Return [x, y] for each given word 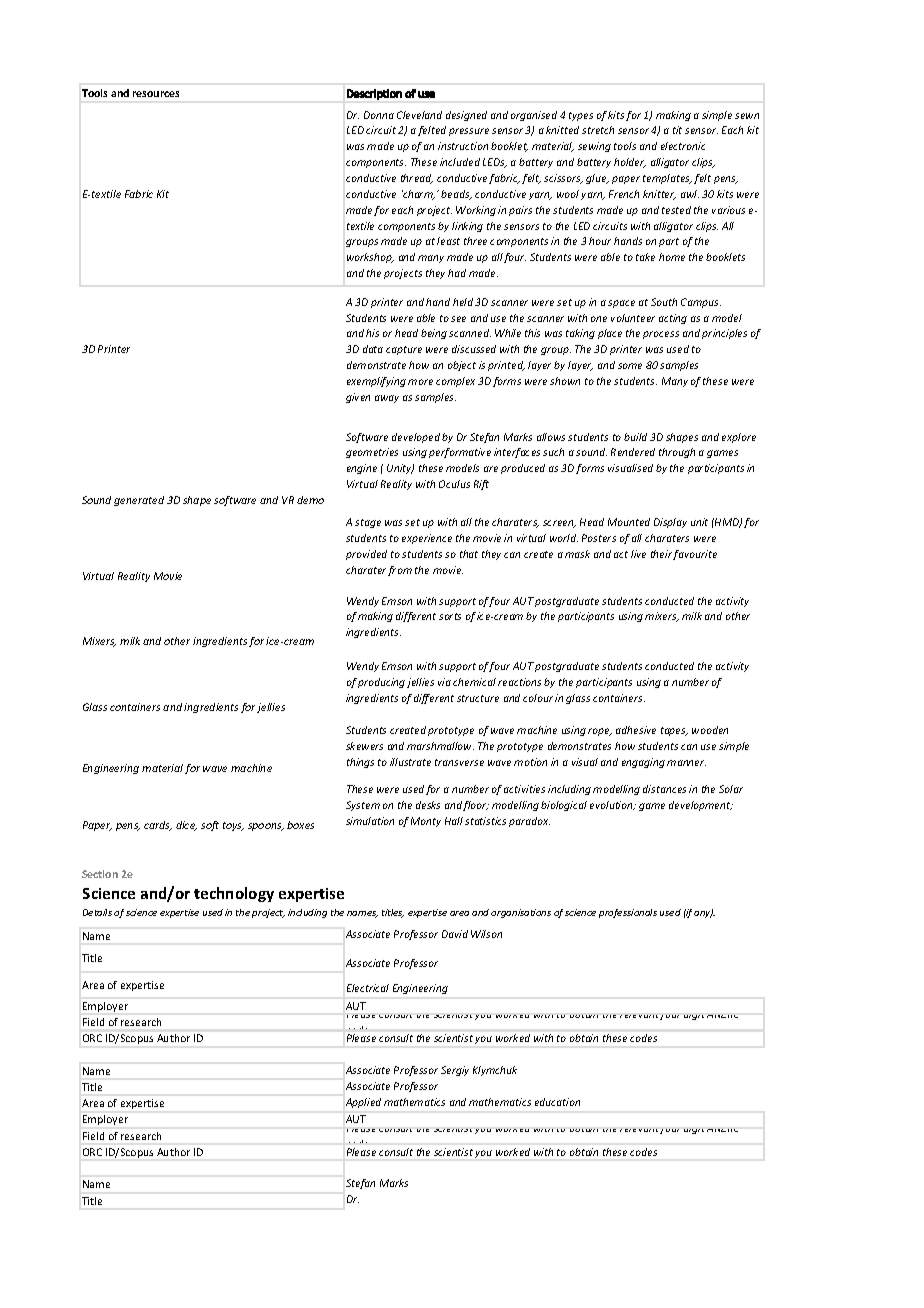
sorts [450, 616]
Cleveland [419, 115]
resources [156, 94]
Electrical [368, 988]
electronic [683, 146]
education [557, 1102]
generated [139, 501]
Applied [363, 1103]
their [662, 555]
